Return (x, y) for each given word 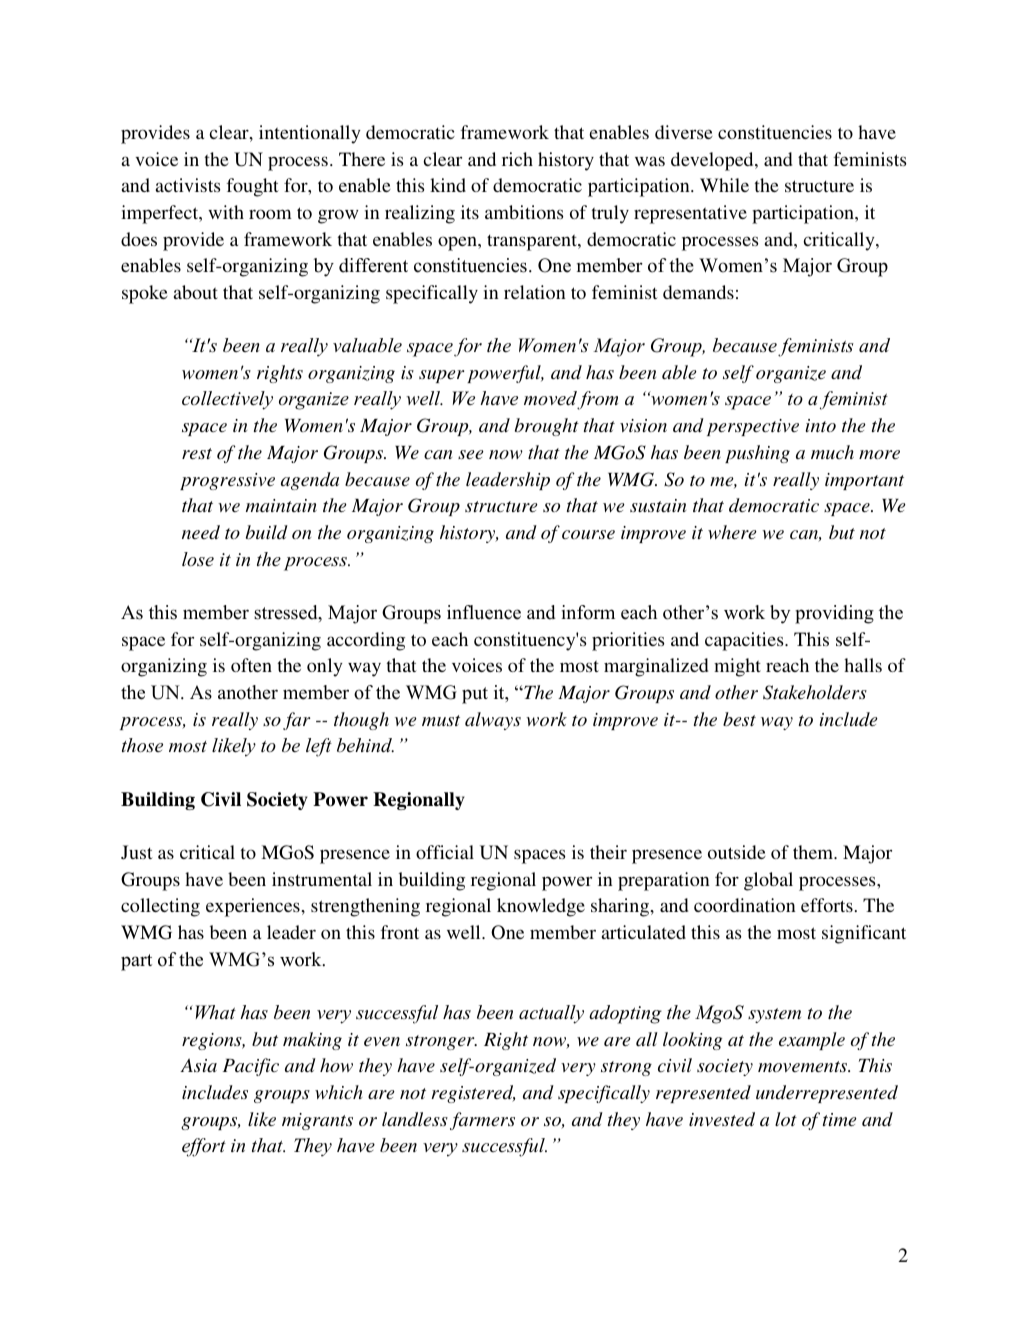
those (142, 745)
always (493, 721)
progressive (227, 481)
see (471, 454)
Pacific (251, 1067)
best (739, 719)
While (724, 185)
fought (253, 187)
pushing (757, 454)
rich (517, 159)
